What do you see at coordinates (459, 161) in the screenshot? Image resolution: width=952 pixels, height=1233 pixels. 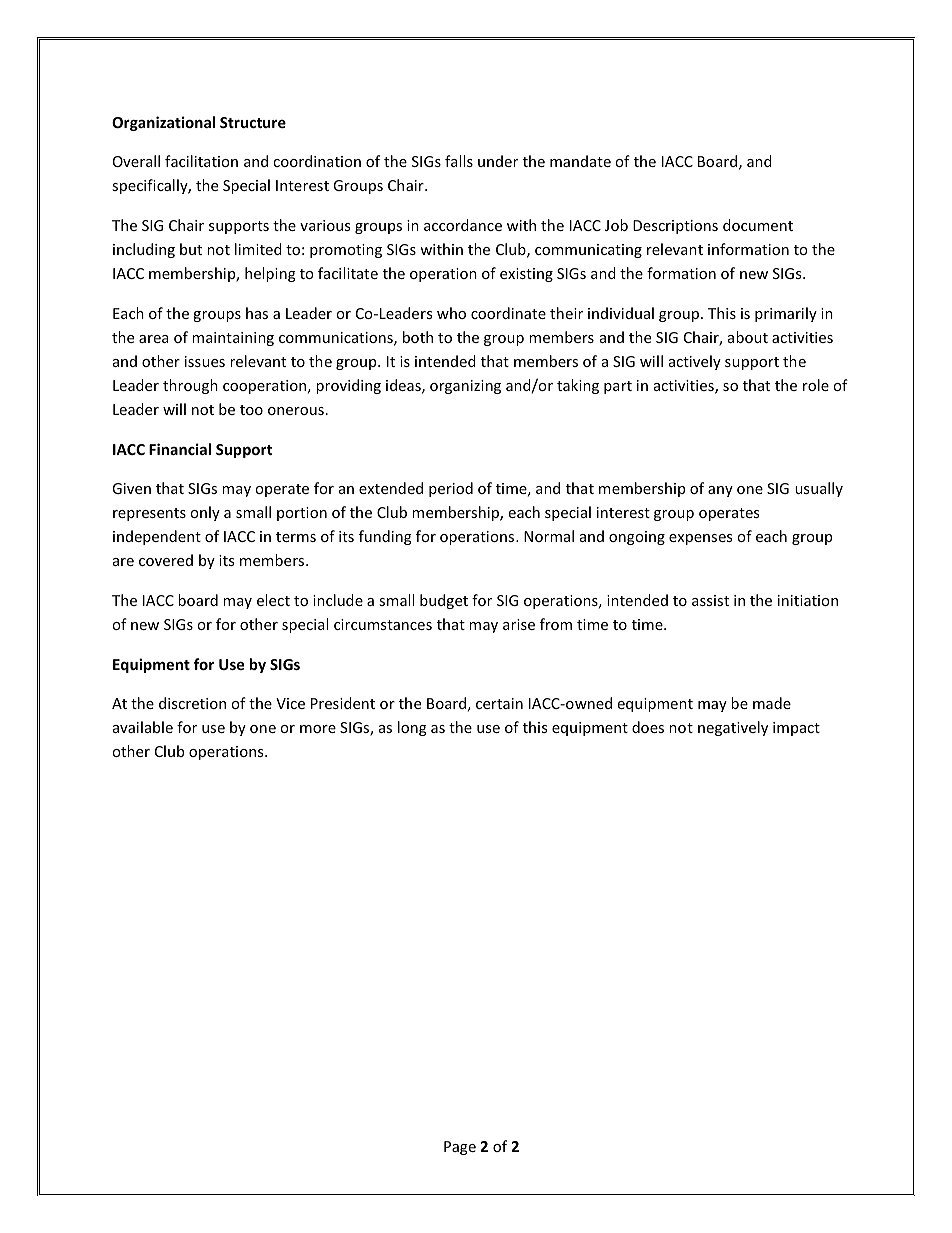 I see `falls` at bounding box center [459, 161].
